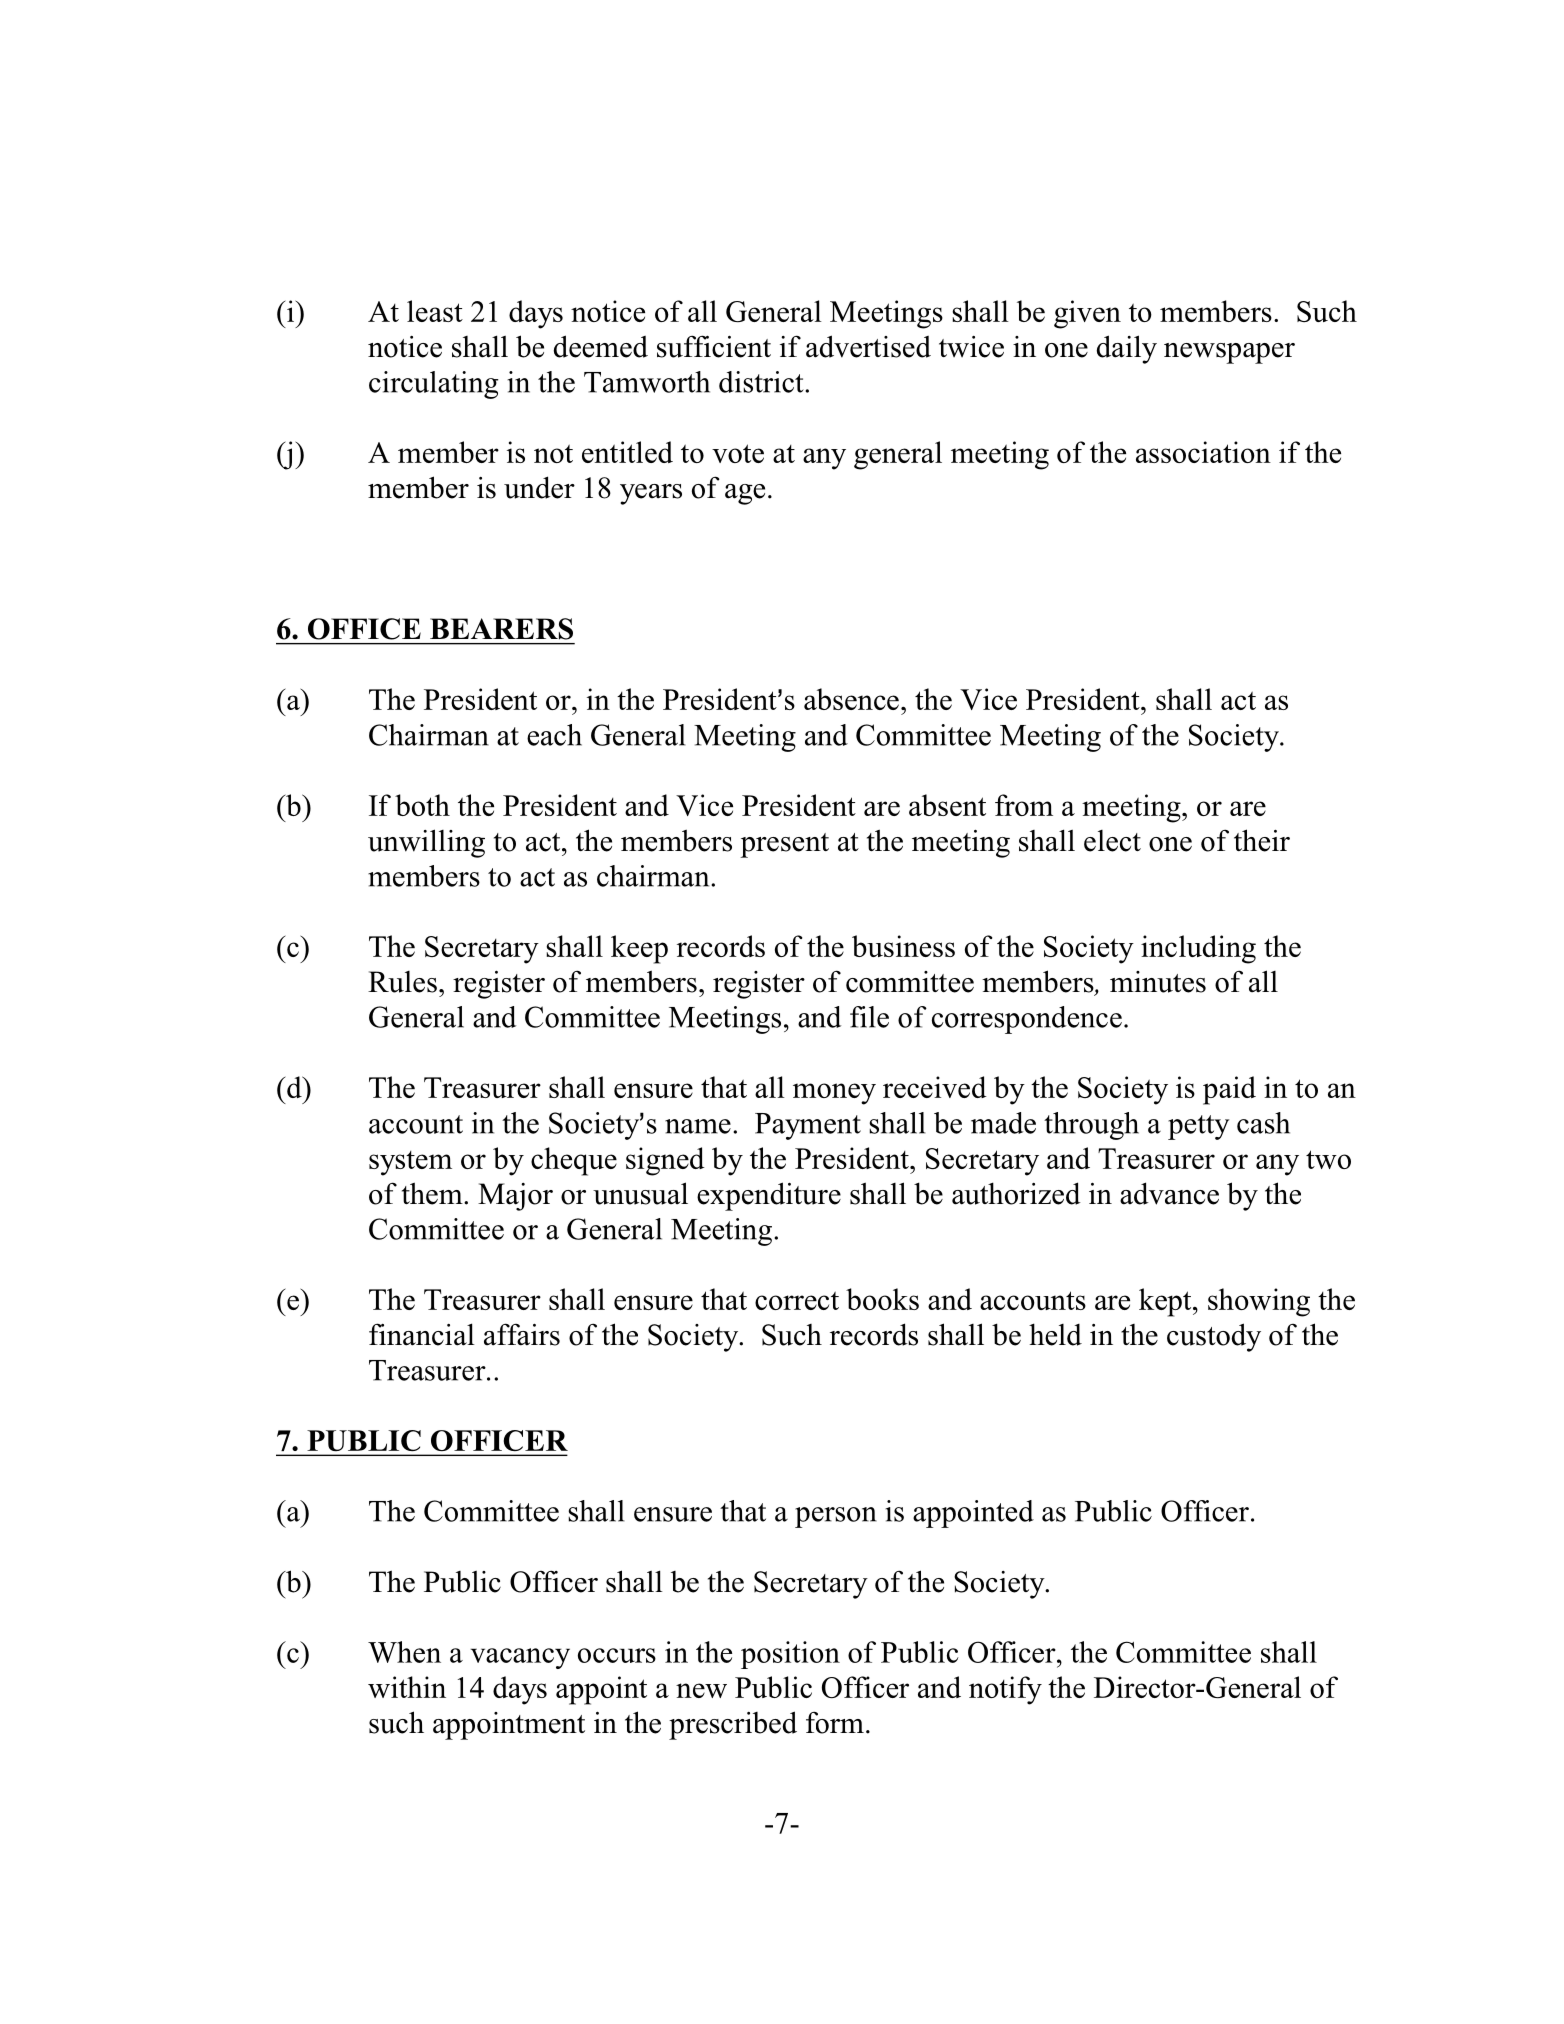  Describe the element at coordinates (1229, 353) in the screenshot. I see `newspaper` at that location.
